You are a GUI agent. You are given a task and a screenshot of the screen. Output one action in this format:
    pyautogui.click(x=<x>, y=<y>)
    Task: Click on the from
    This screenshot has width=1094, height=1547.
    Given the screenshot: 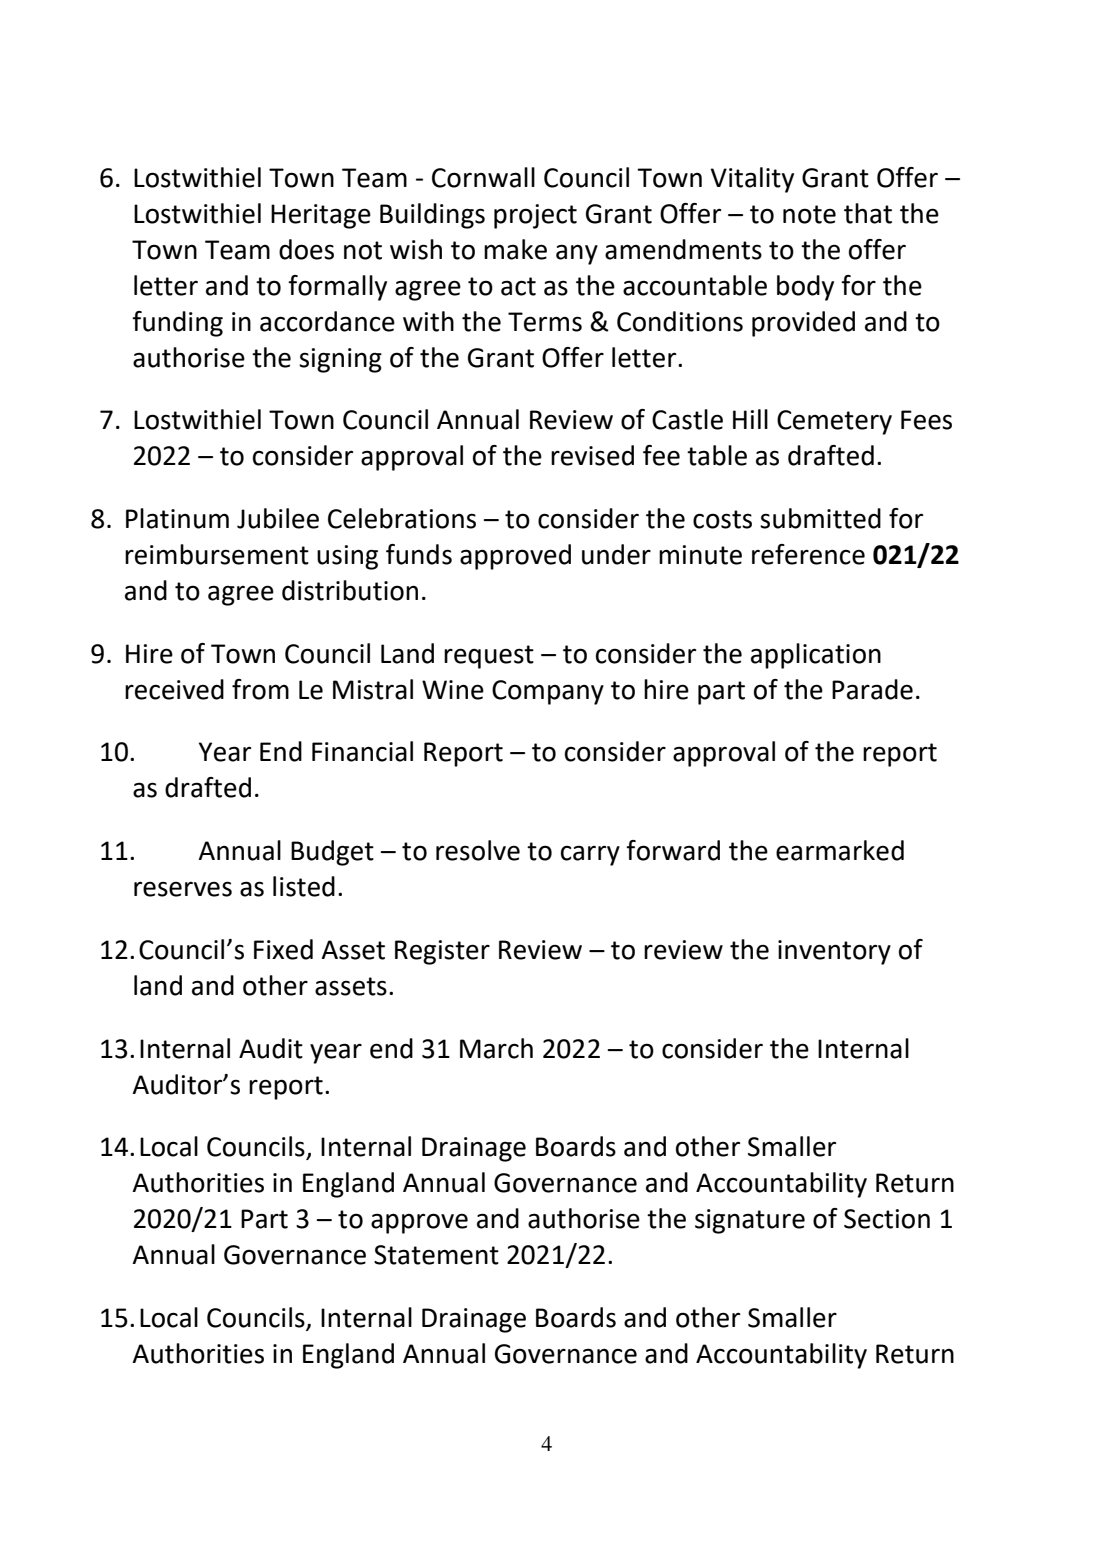 What is the action you would take?
    pyautogui.click(x=260, y=689)
